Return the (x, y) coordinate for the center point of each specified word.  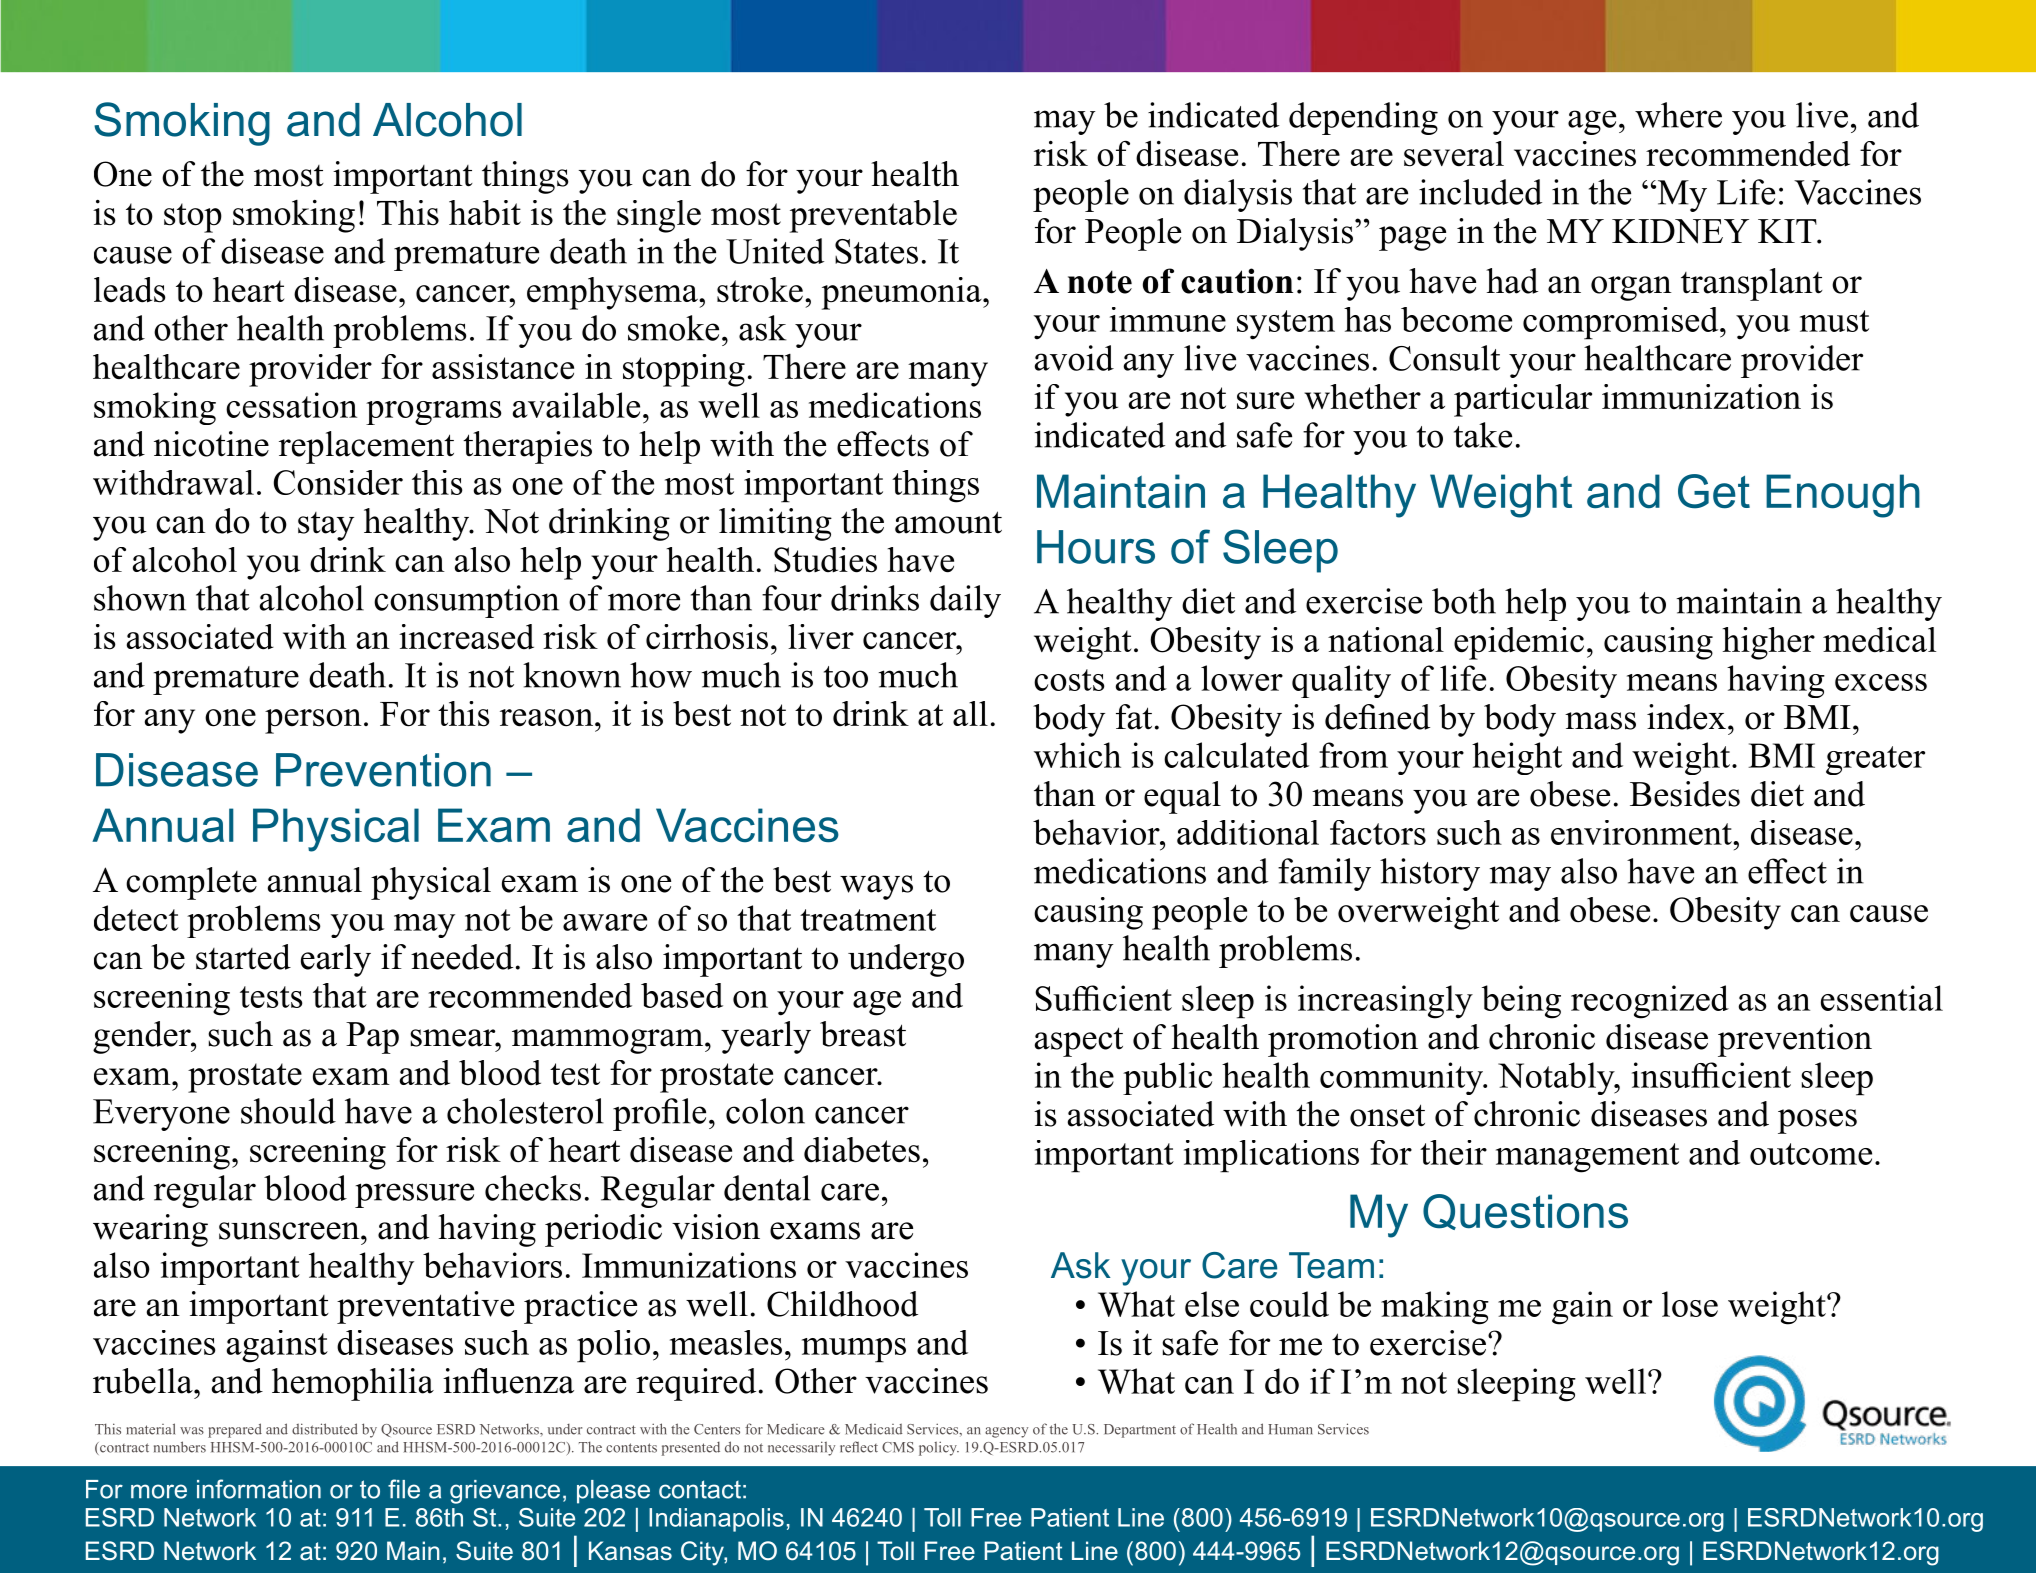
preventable (873, 216)
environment (1642, 832)
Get (1714, 491)
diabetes (862, 1150)
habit (485, 213)
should (288, 1111)
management (1587, 1158)
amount (948, 522)
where (1678, 115)
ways (876, 887)
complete (191, 883)
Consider (338, 482)
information (259, 1489)
